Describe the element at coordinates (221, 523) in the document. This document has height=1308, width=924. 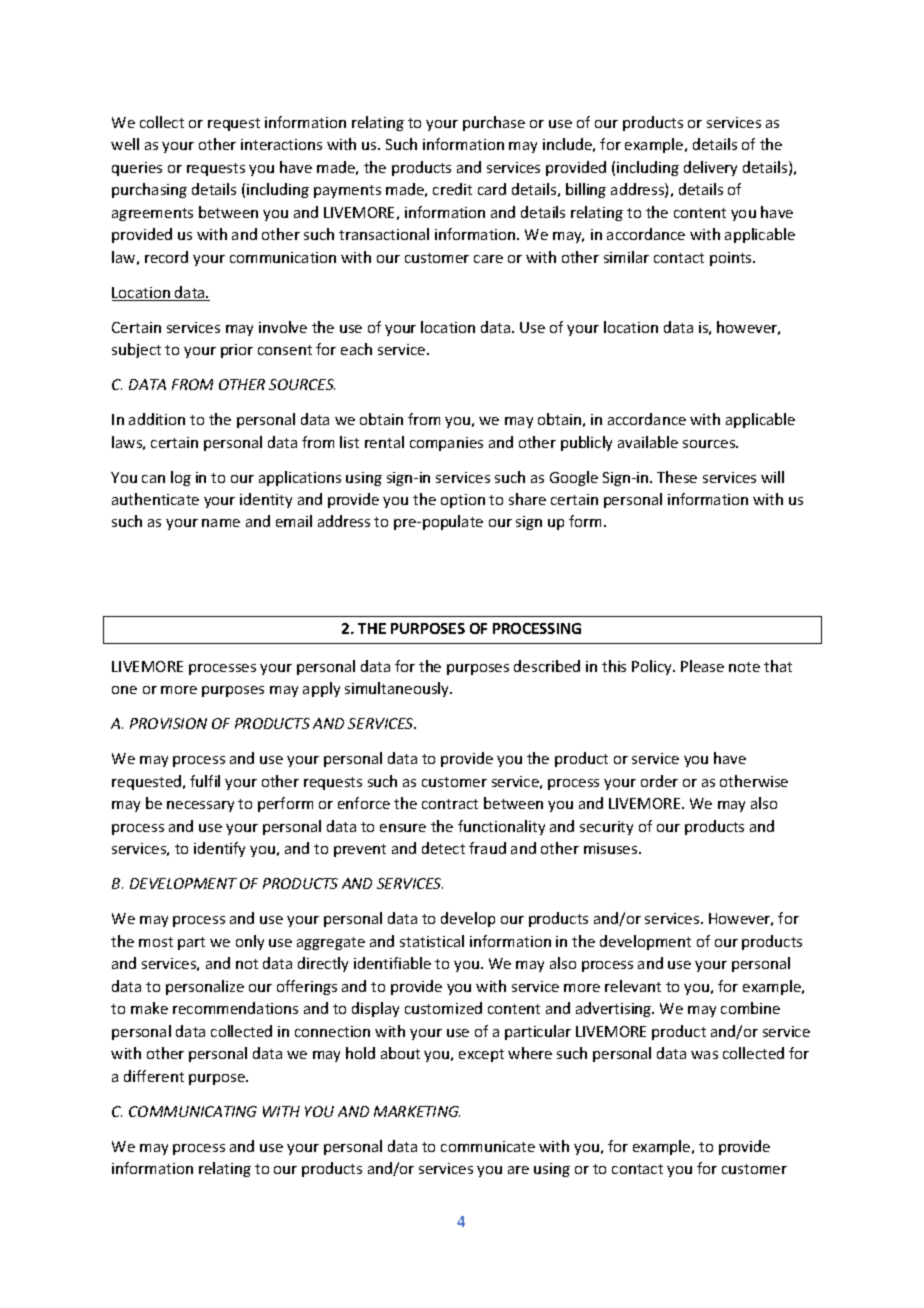
I see `name` at that location.
